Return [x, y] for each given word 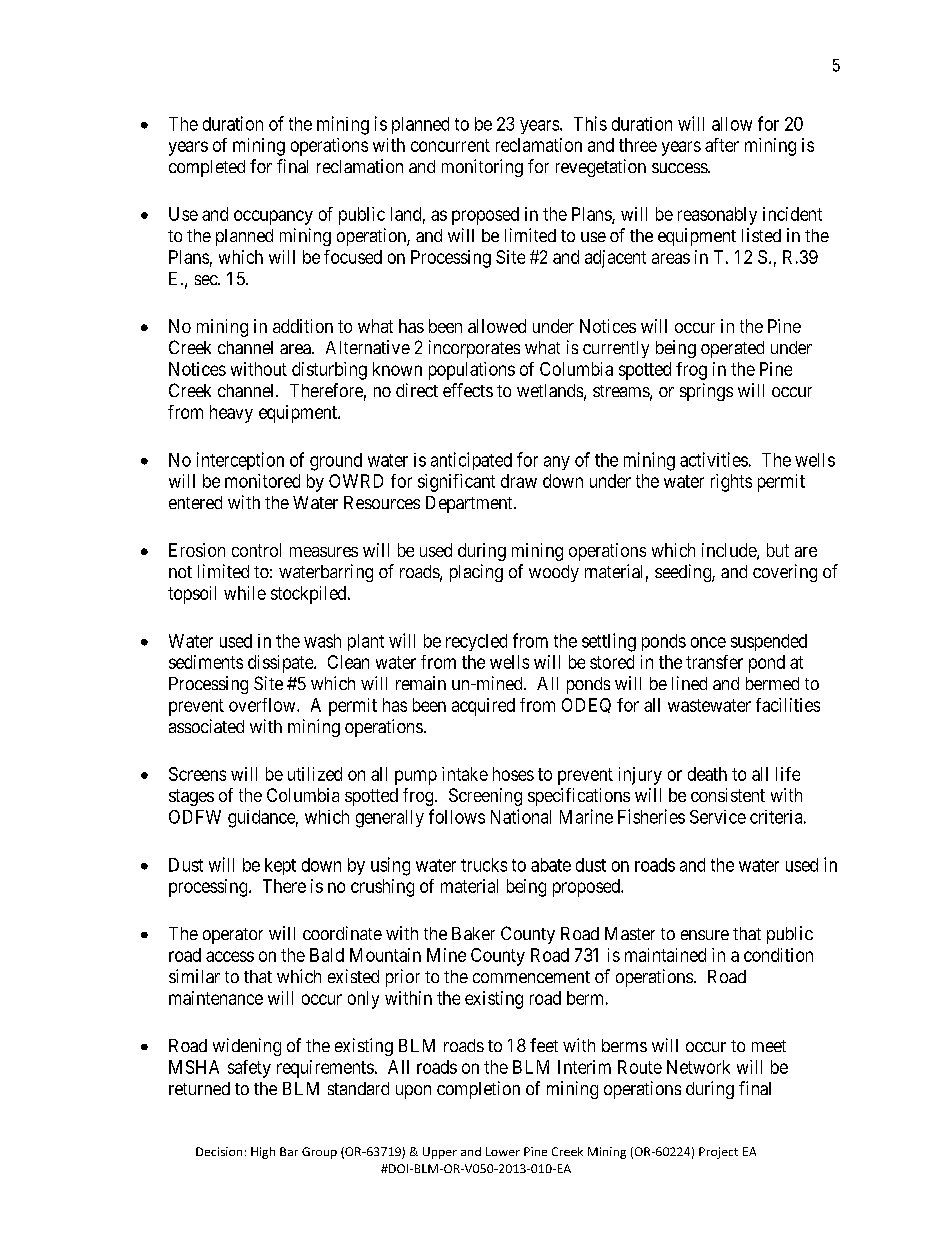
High [263, 1153]
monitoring [482, 168]
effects [468, 390]
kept [280, 866]
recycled [476, 642]
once [708, 642]
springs [706, 392]
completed [207, 168]
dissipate [281, 664]
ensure [705, 935]
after [722, 145]
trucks [484, 865]
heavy [231, 414]
